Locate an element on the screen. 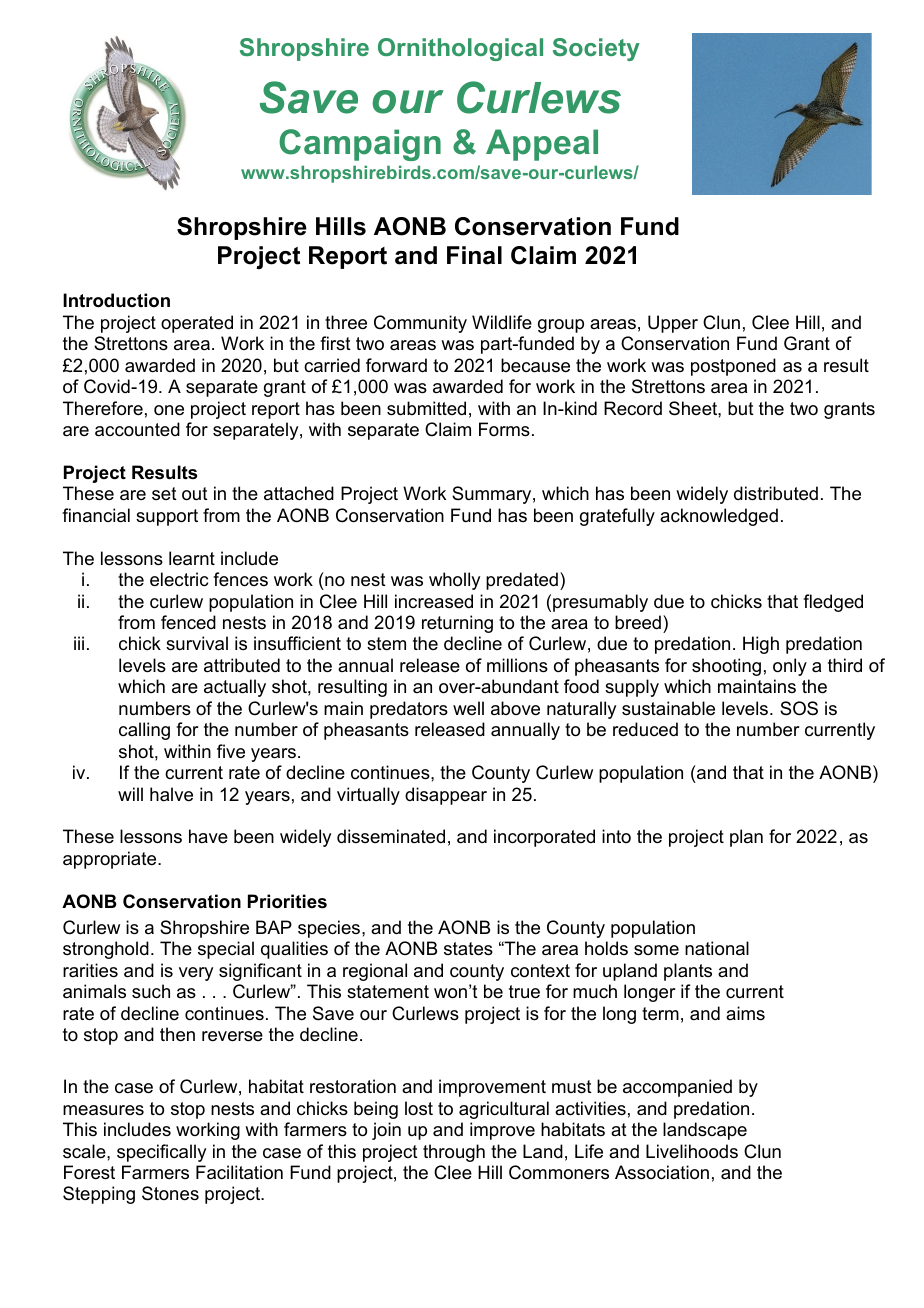 The height and width of the screenshot is (1308, 924). Forms is located at coordinates (504, 429).
